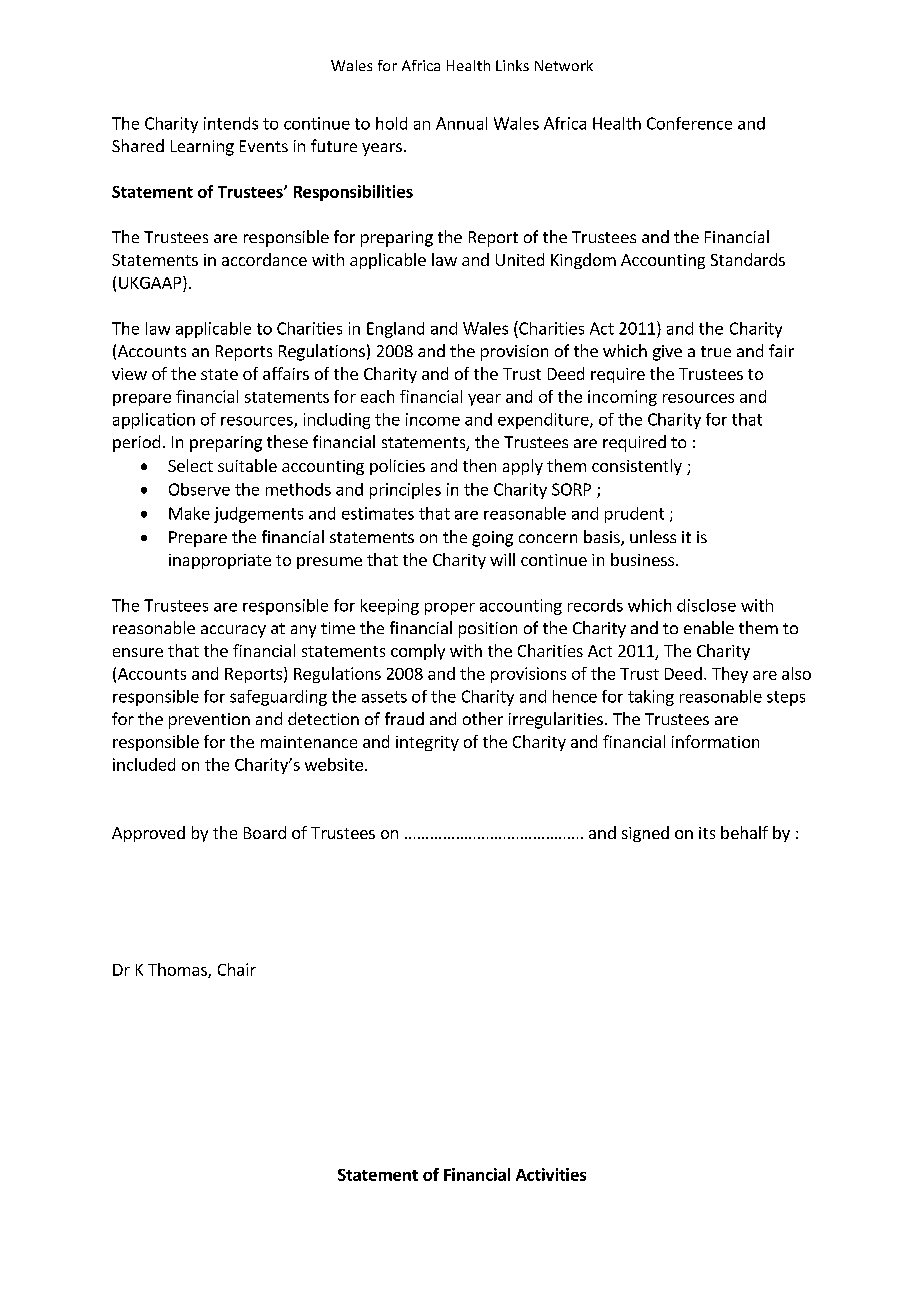 The width and height of the screenshot is (924, 1308). I want to click on England, so click(395, 330).
